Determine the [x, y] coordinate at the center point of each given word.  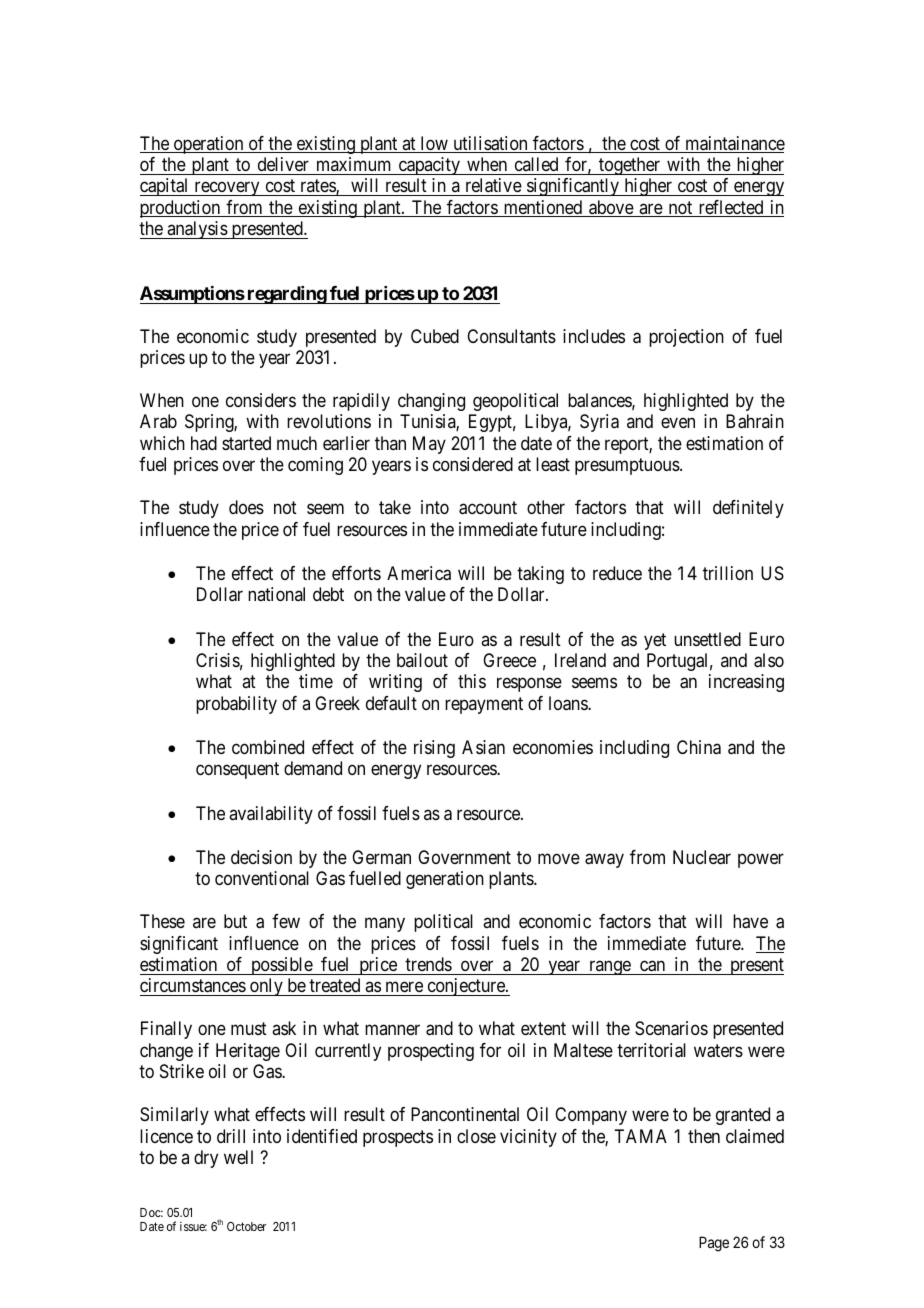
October [246, 1226]
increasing [746, 683]
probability [236, 705]
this [472, 681]
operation [208, 145]
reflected [731, 208]
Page [714, 1244]
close [476, 1136]
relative [493, 187]
